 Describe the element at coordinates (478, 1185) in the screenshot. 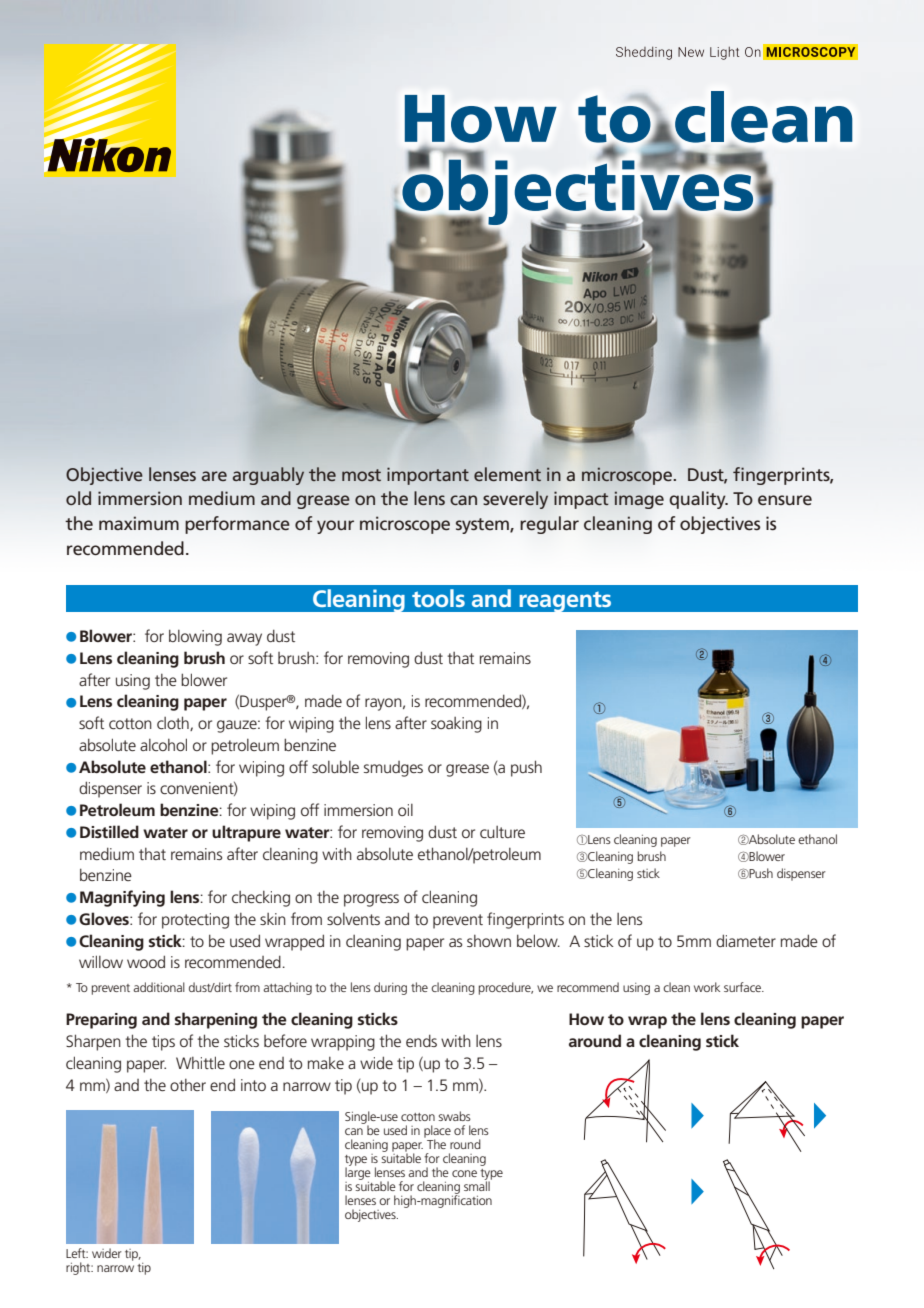

I see `small` at that location.
